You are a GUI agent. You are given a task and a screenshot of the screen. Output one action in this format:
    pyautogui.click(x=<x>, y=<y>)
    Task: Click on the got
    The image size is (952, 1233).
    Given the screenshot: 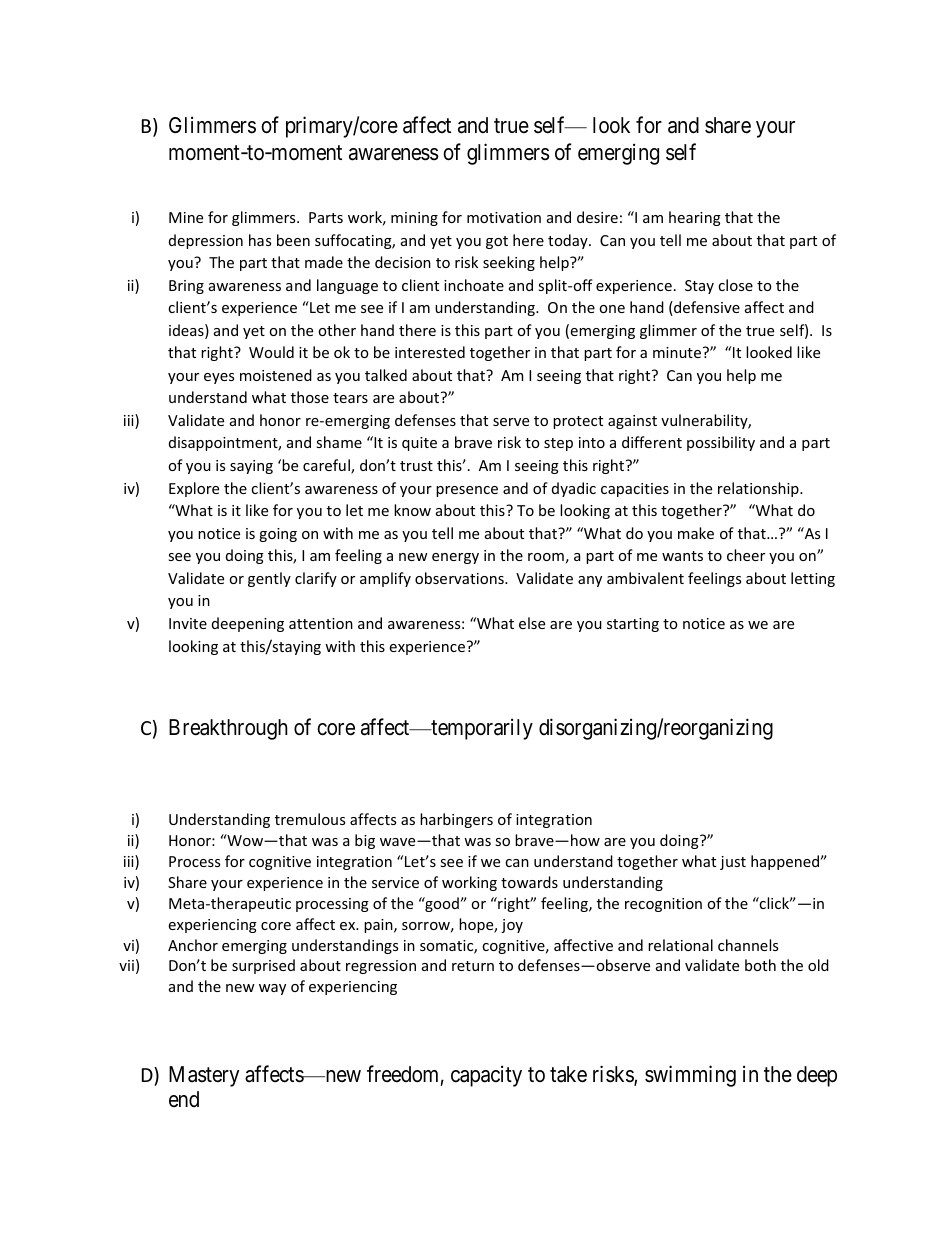 What is the action you would take?
    pyautogui.click(x=497, y=242)
